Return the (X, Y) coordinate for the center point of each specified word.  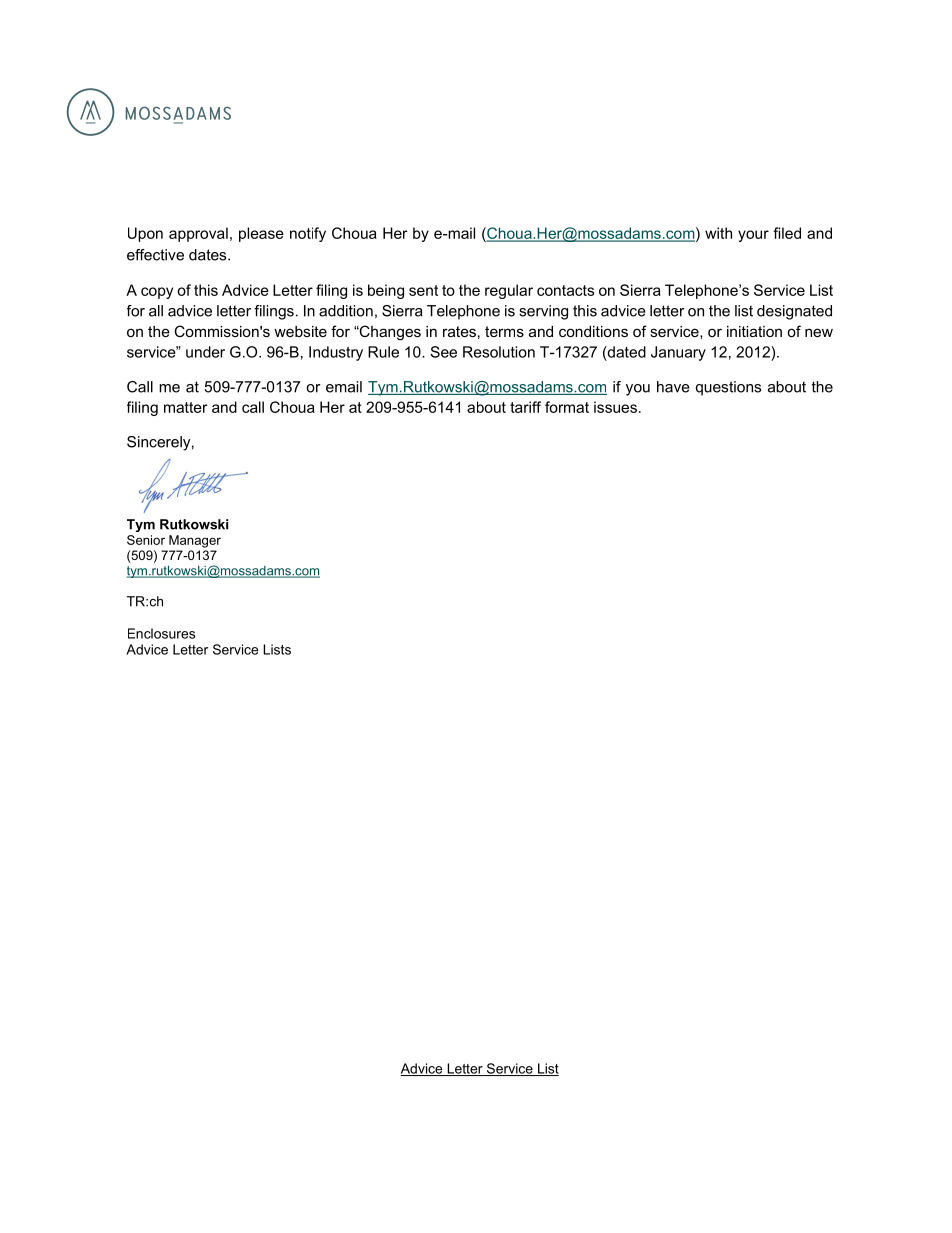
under (205, 352)
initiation (754, 331)
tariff (525, 407)
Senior (146, 540)
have (673, 387)
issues (615, 407)
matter (185, 407)
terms (504, 331)
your (753, 236)
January (678, 353)
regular (509, 291)
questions (728, 388)
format (567, 407)
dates (209, 255)
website (300, 331)
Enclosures (161, 633)
